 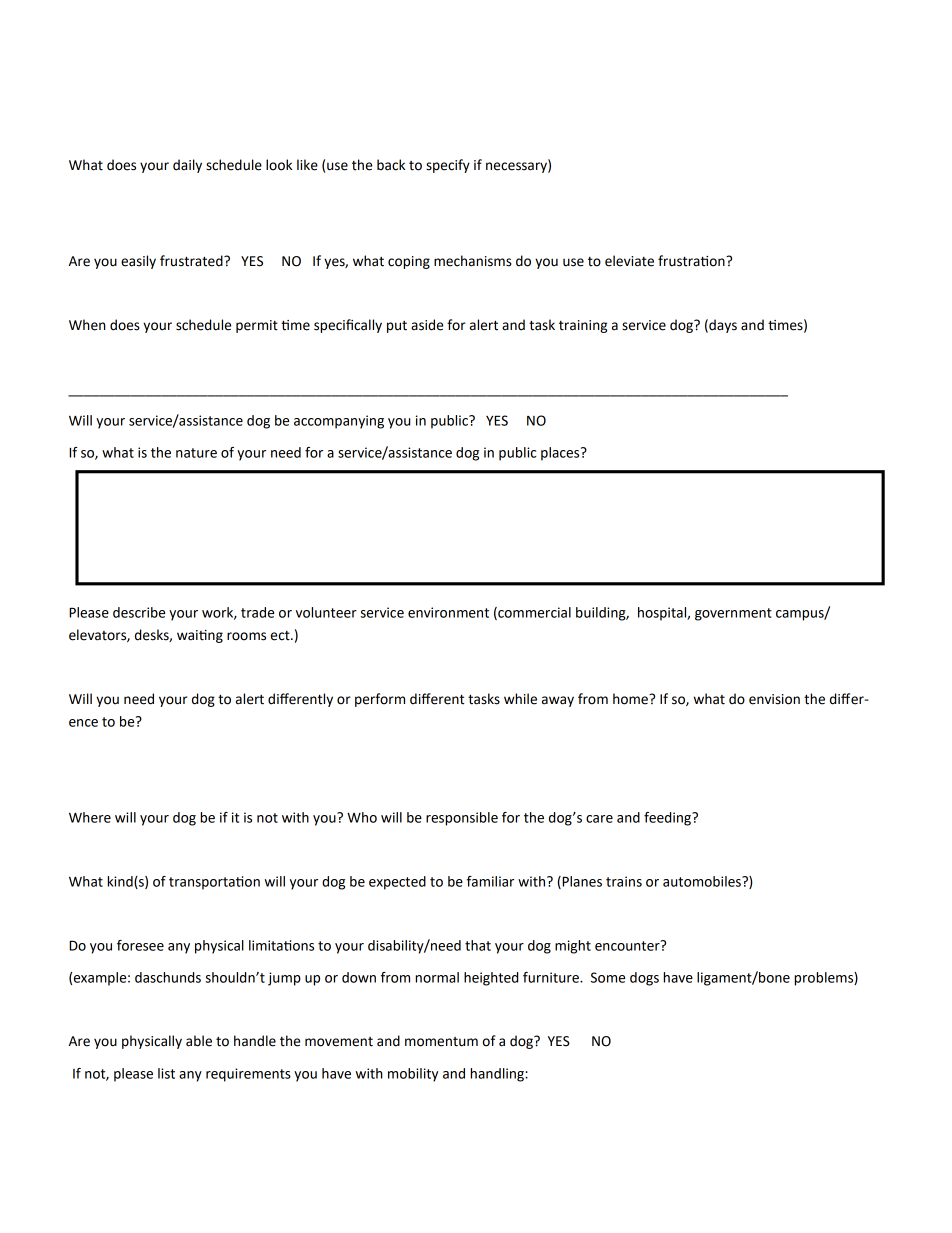 What do you see at coordinates (199, 1041) in the document?
I see `able` at bounding box center [199, 1041].
